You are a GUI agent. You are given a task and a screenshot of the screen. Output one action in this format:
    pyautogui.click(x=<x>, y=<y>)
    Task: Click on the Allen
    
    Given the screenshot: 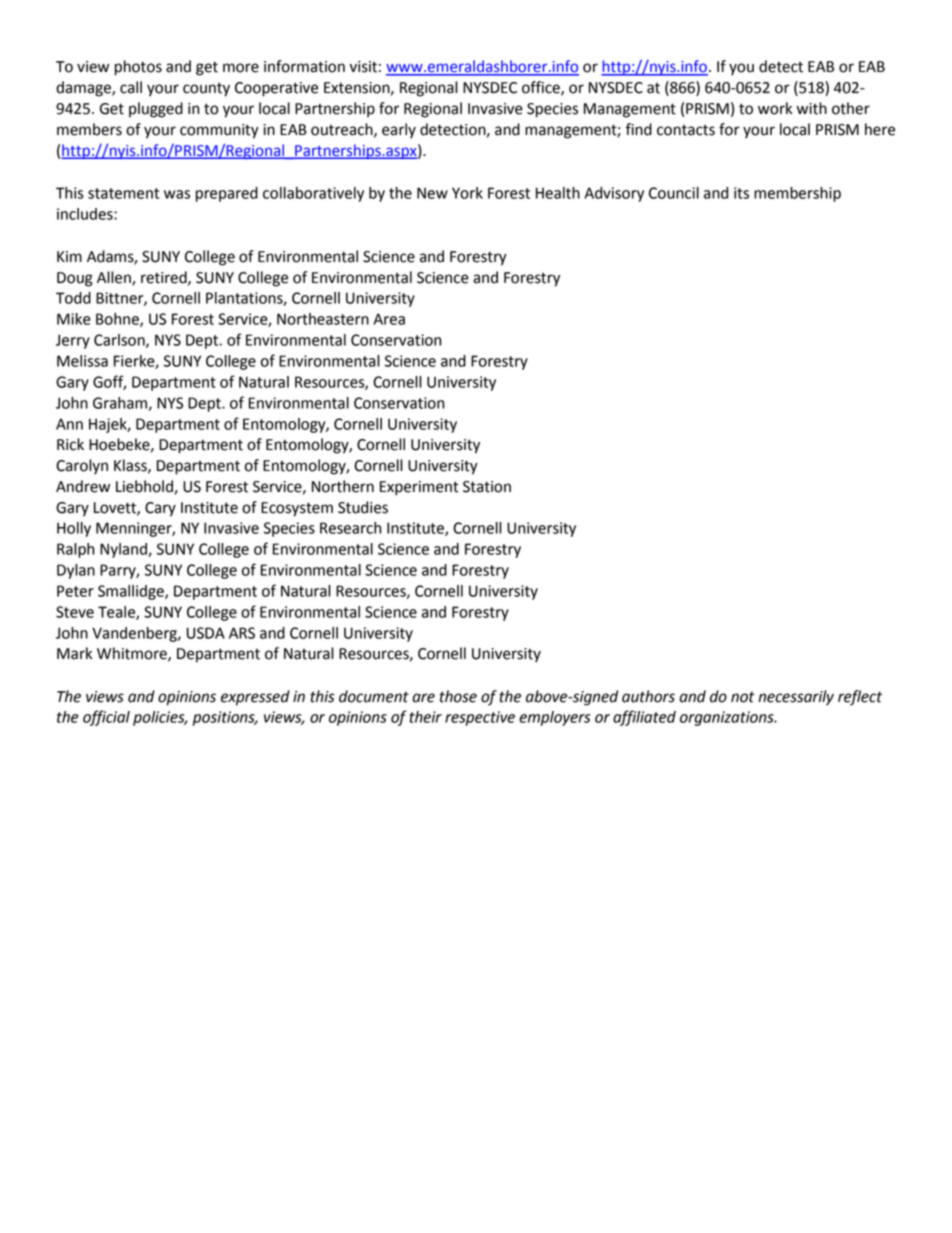 What is the action you would take?
    pyautogui.click(x=115, y=278)
